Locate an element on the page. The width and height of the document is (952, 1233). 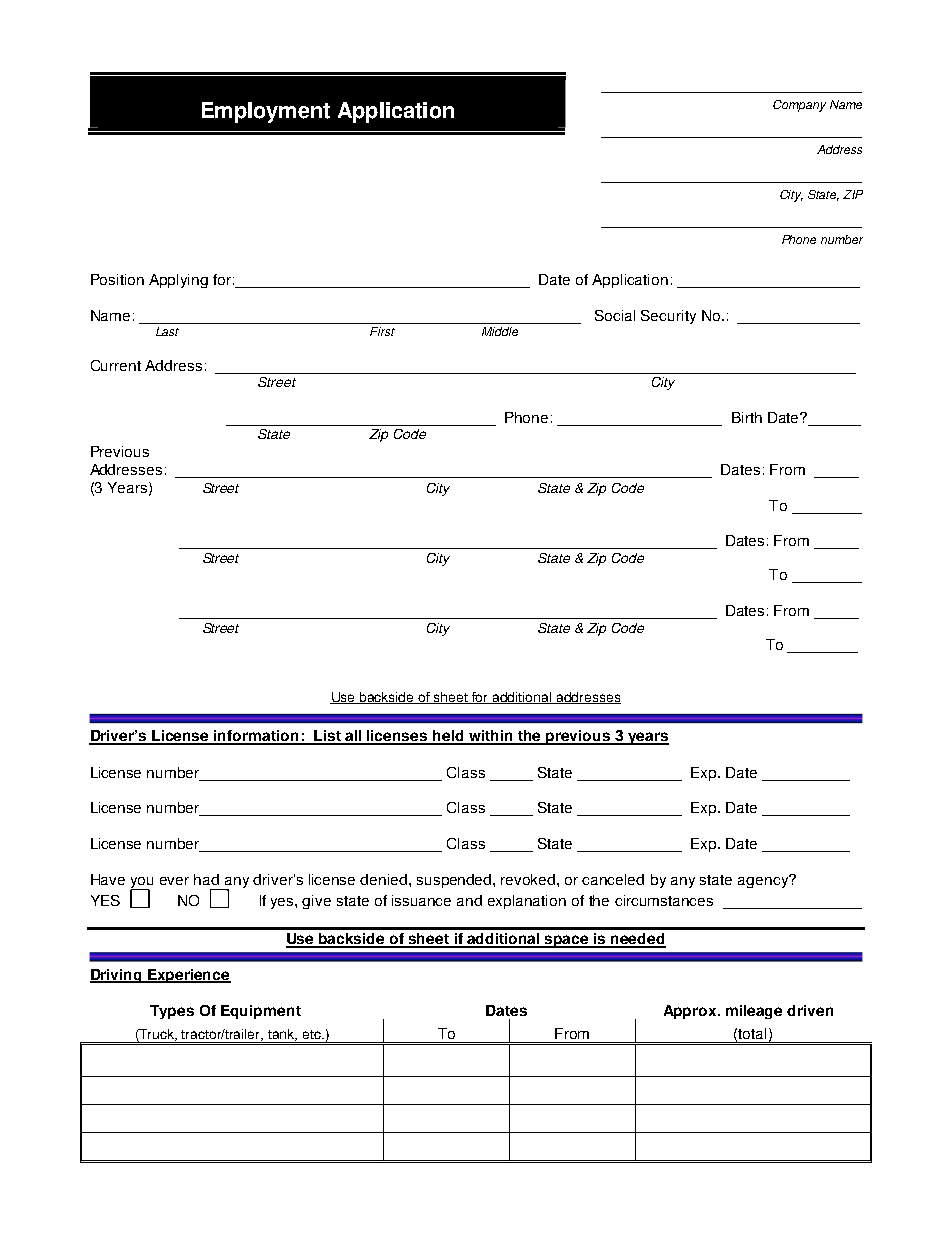
information is located at coordinates (256, 737).
